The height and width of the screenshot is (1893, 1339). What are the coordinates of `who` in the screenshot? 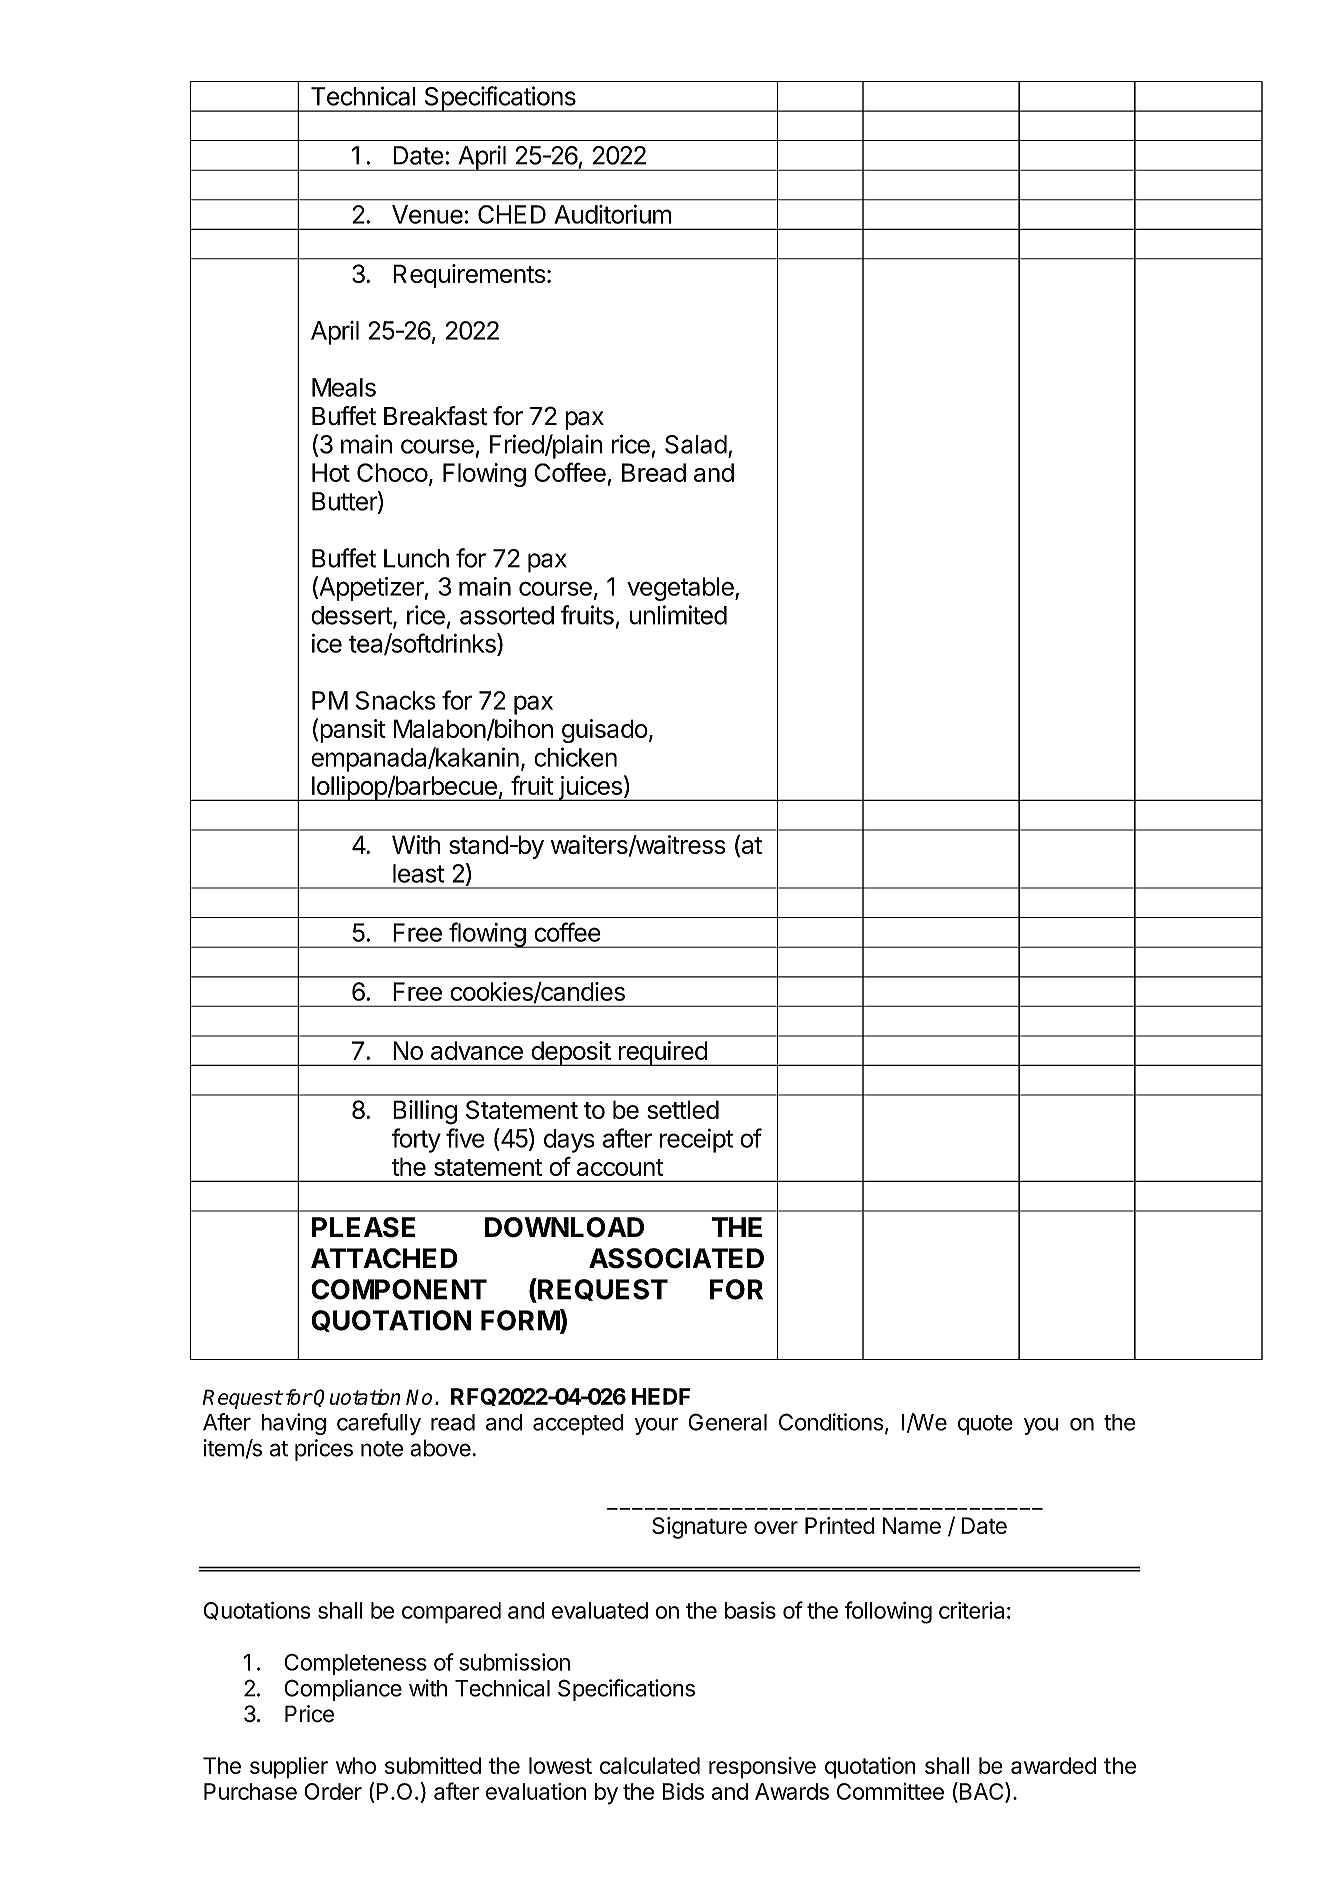 It's located at (356, 1765).
